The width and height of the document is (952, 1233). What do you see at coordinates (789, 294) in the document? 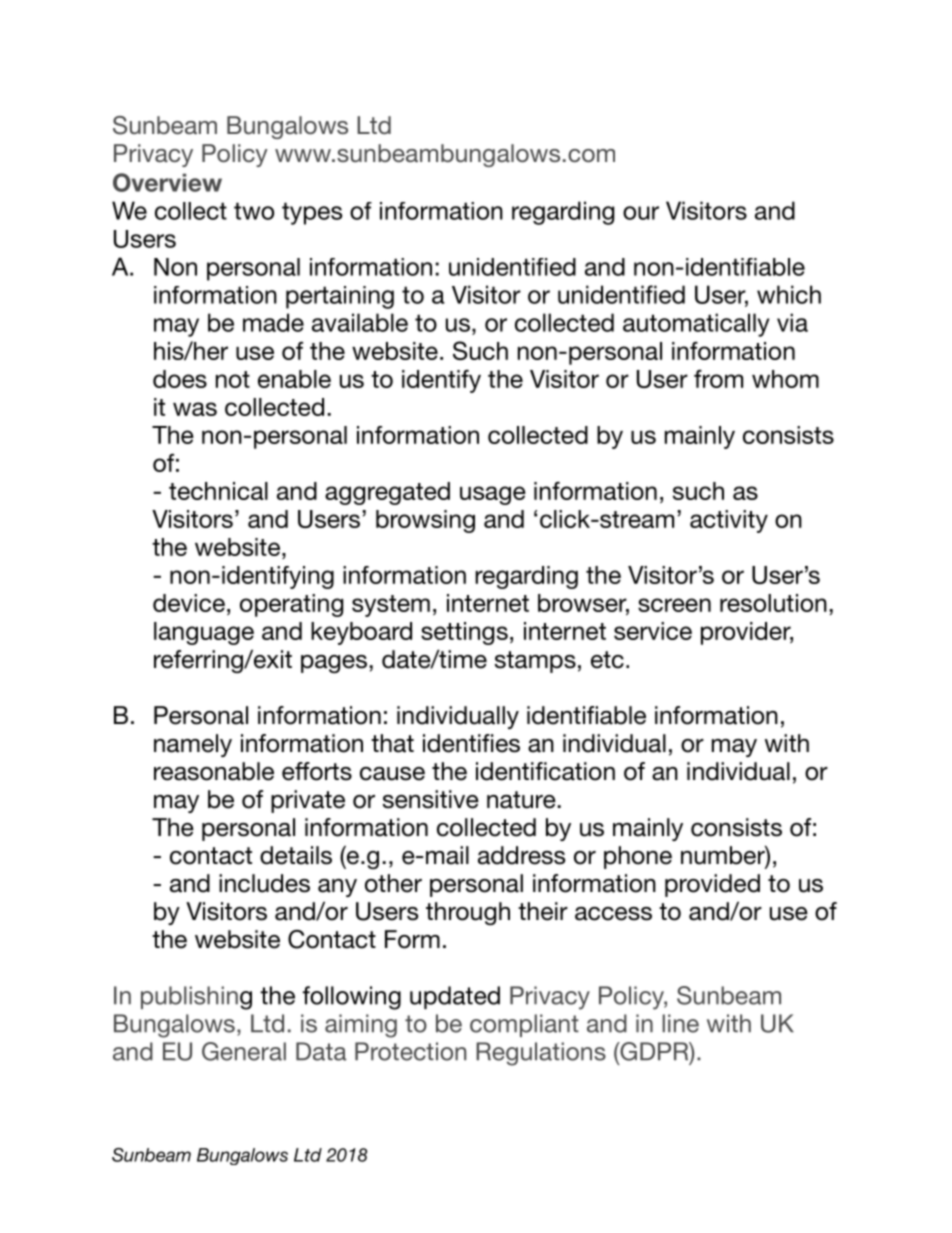
I see `which` at bounding box center [789, 294].
